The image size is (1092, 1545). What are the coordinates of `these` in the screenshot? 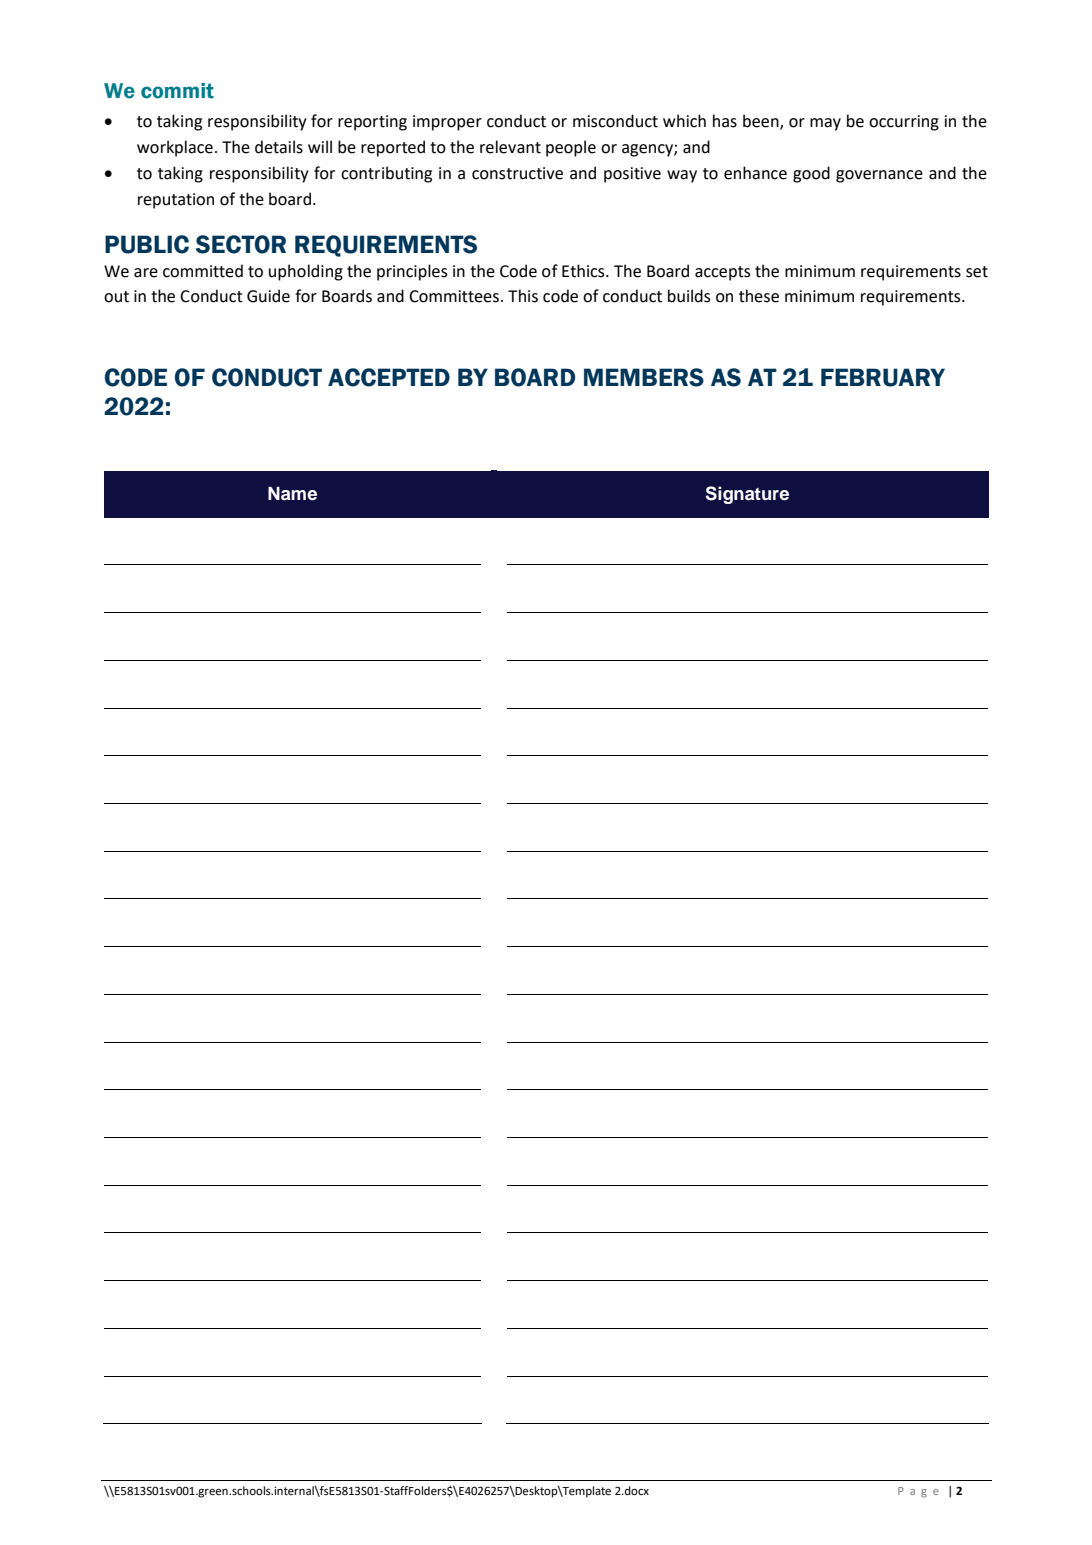 It's located at (759, 296).
